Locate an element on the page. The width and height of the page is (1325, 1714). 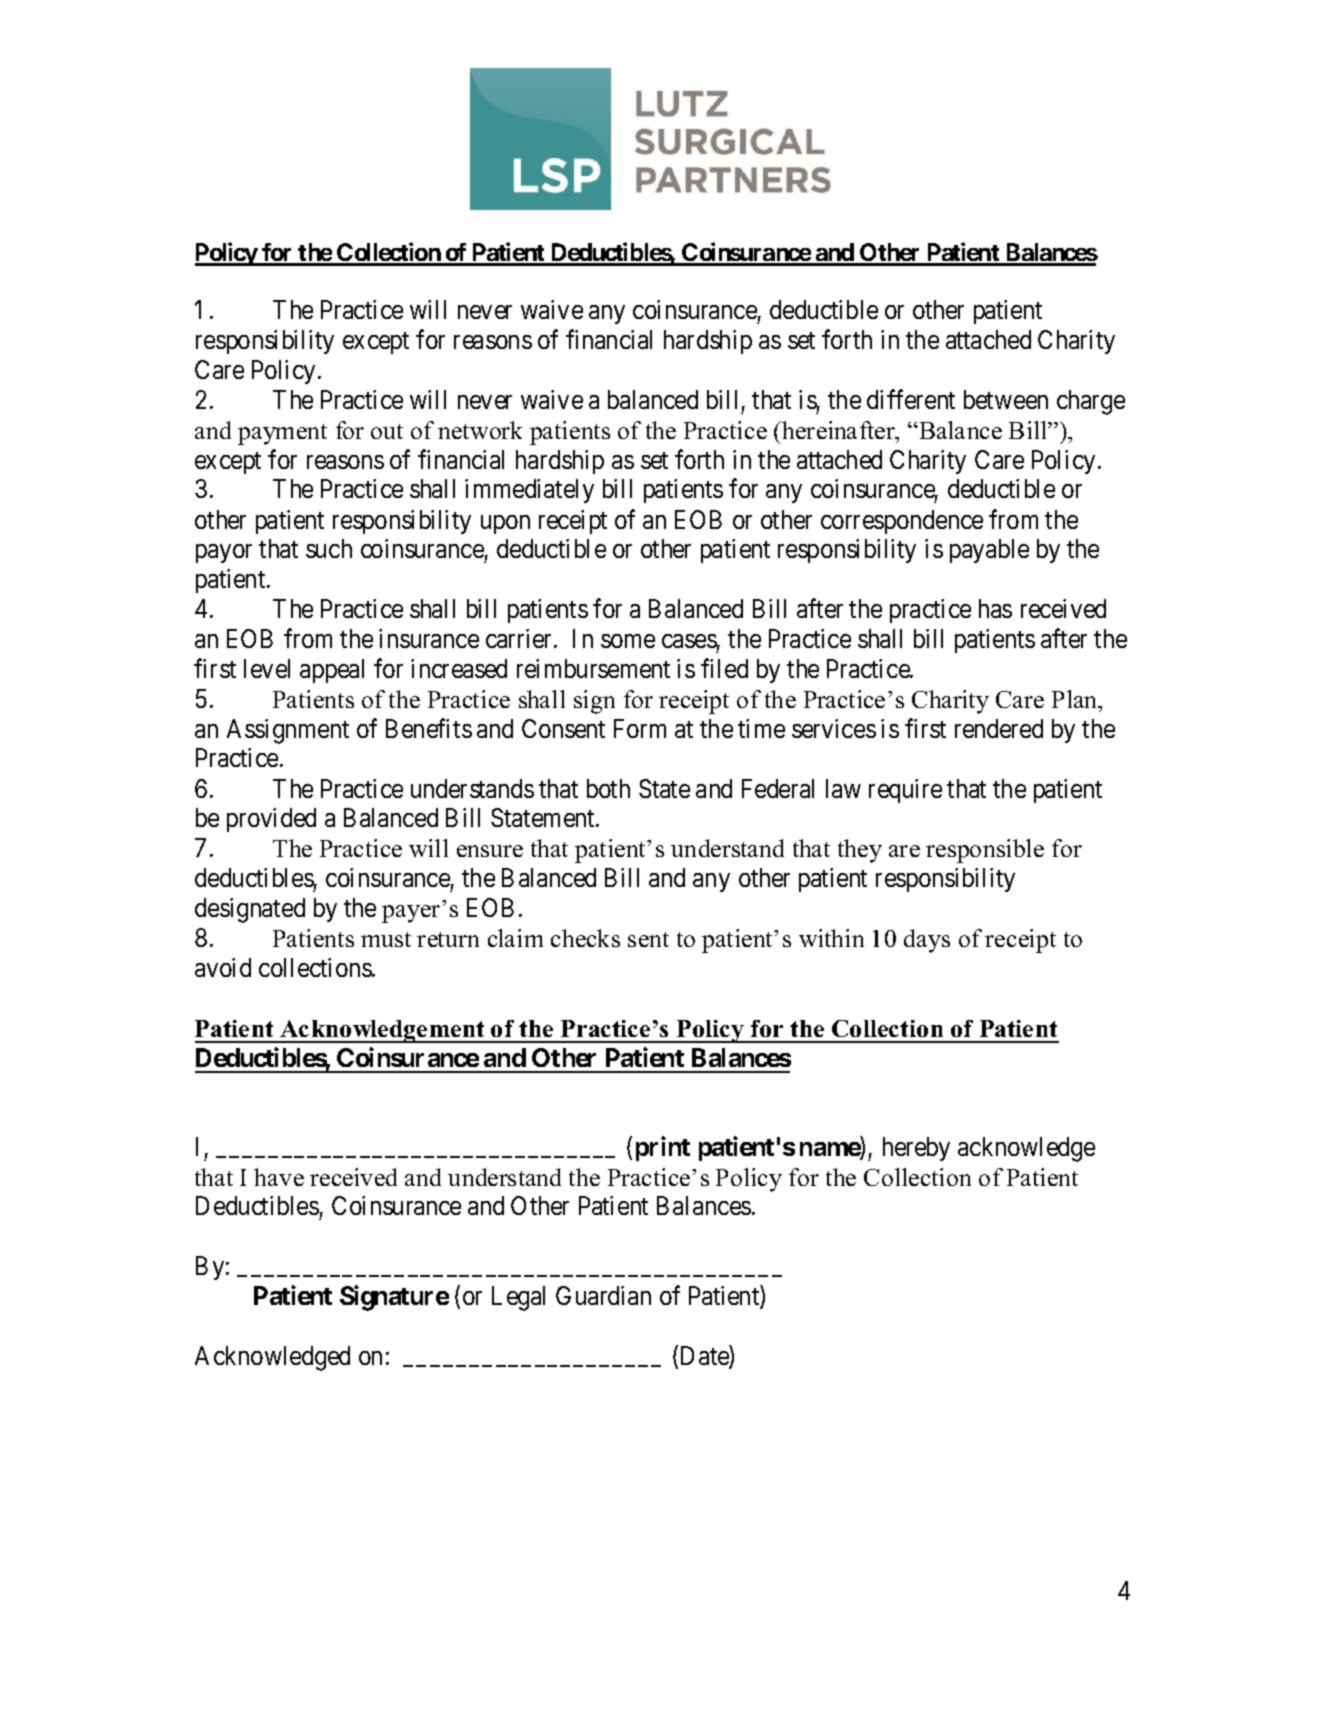
network is located at coordinates (480, 430).
